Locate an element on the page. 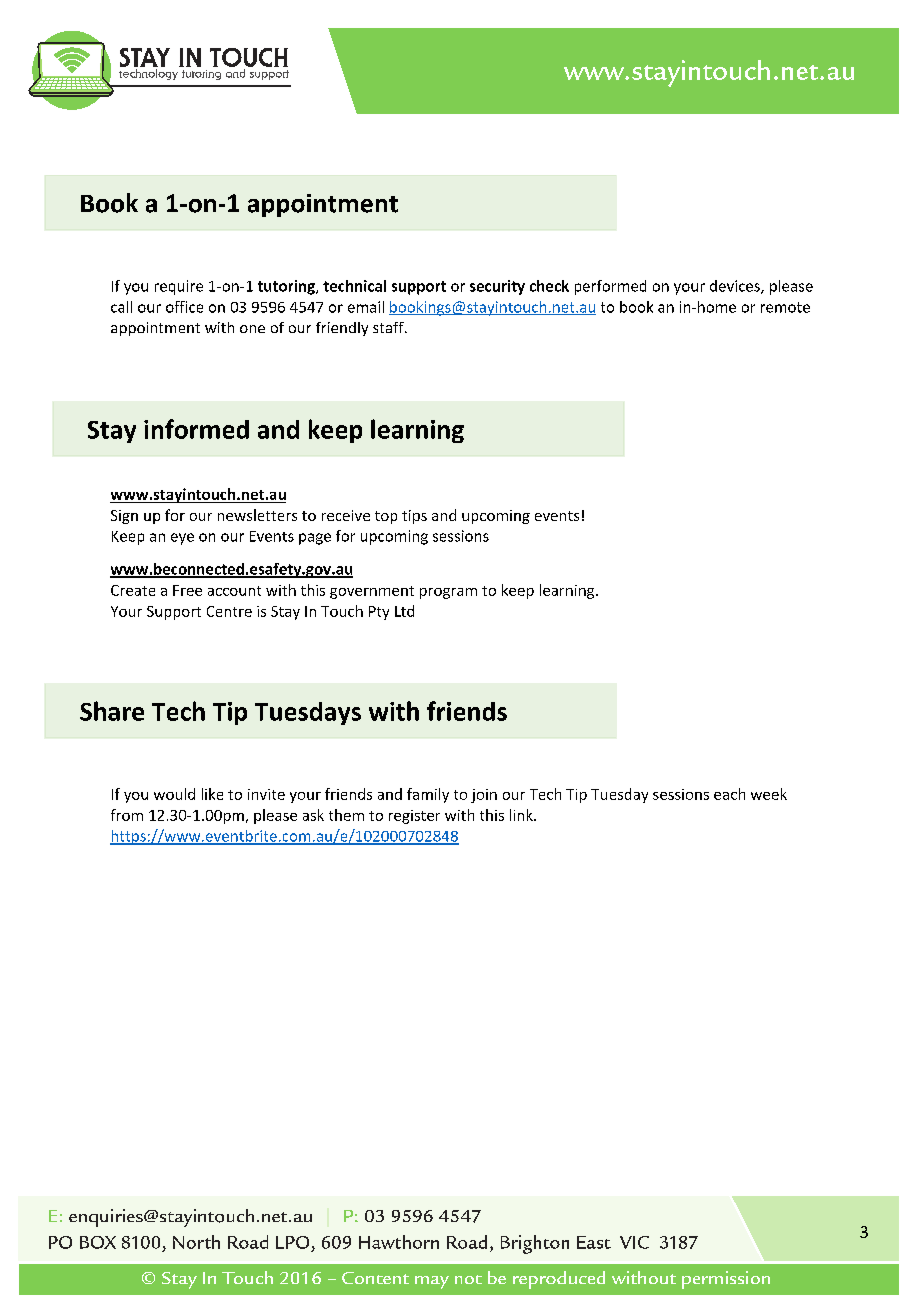  family is located at coordinates (428, 795).
